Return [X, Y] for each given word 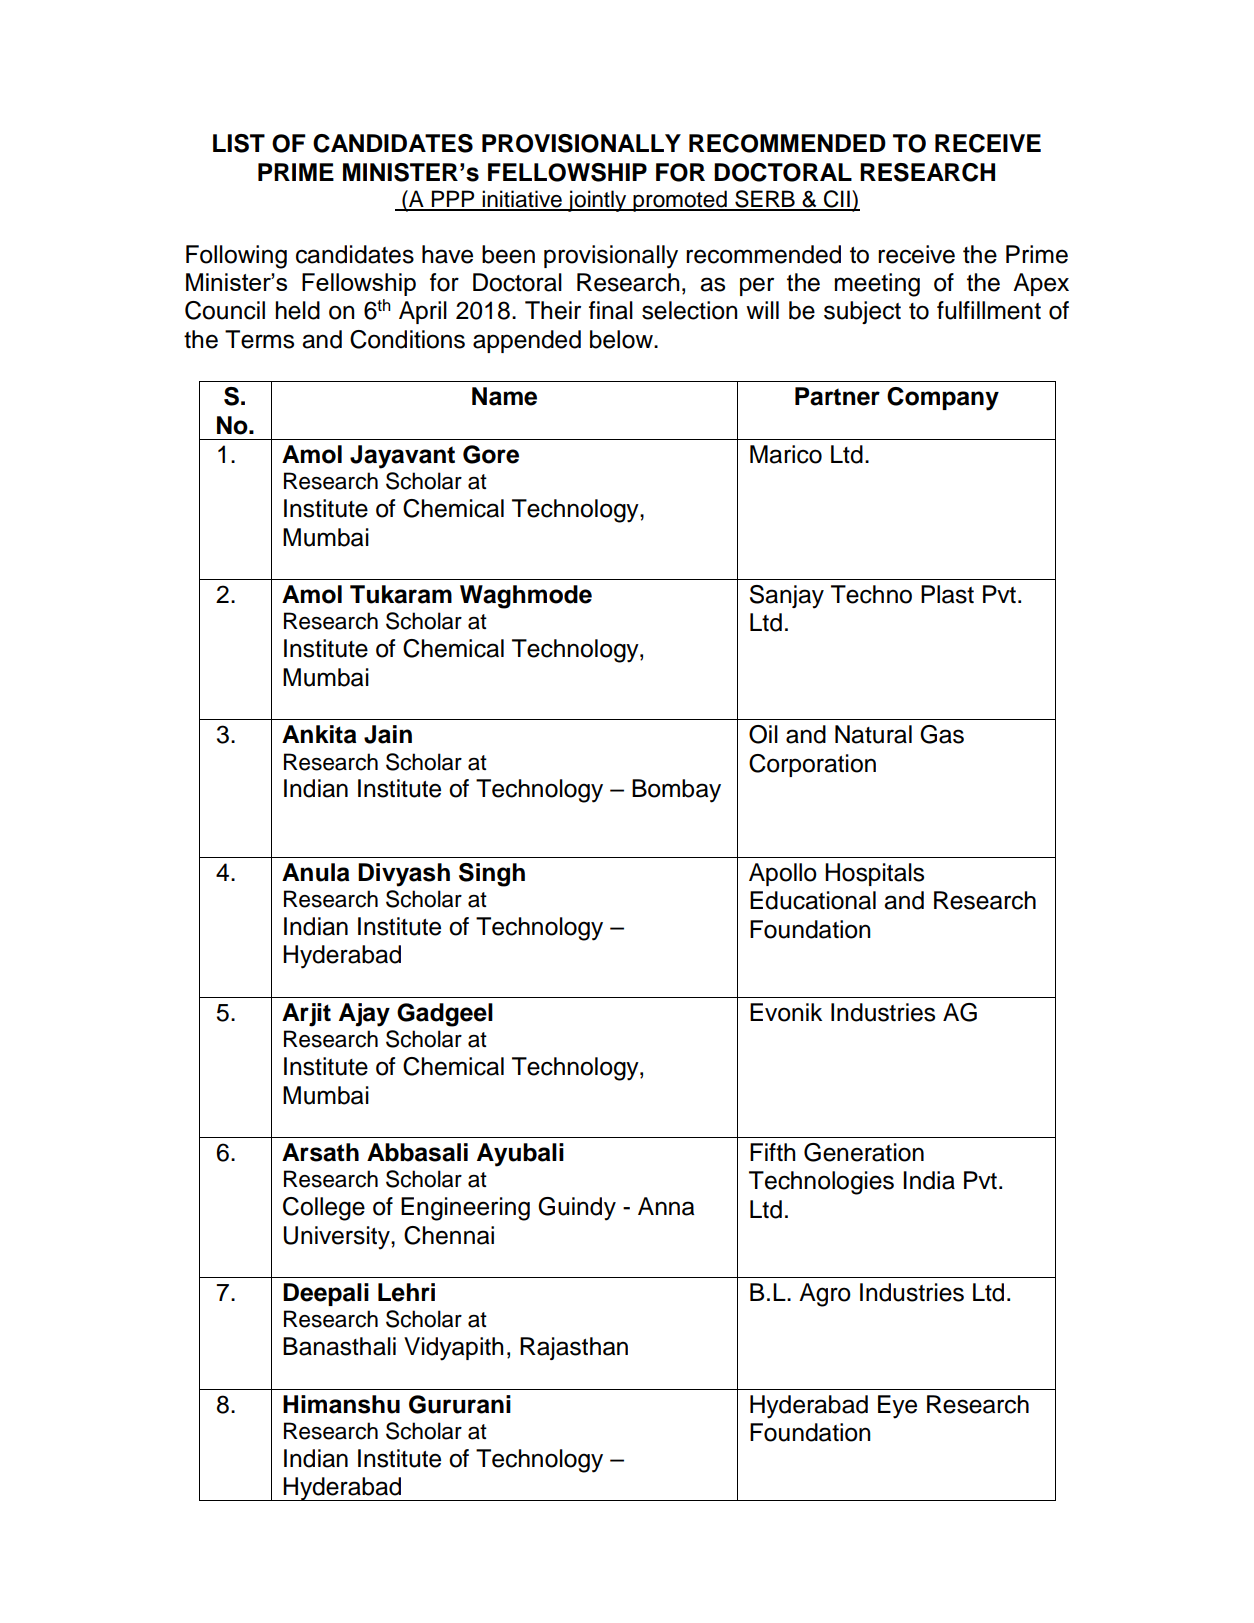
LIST [239, 143]
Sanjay [787, 597]
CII [837, 200]
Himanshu [341, 1404]
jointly [597, 201]
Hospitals [874, 874]
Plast [947, 594]
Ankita [319, 734]
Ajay [364, 1015]
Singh [492, 875]
